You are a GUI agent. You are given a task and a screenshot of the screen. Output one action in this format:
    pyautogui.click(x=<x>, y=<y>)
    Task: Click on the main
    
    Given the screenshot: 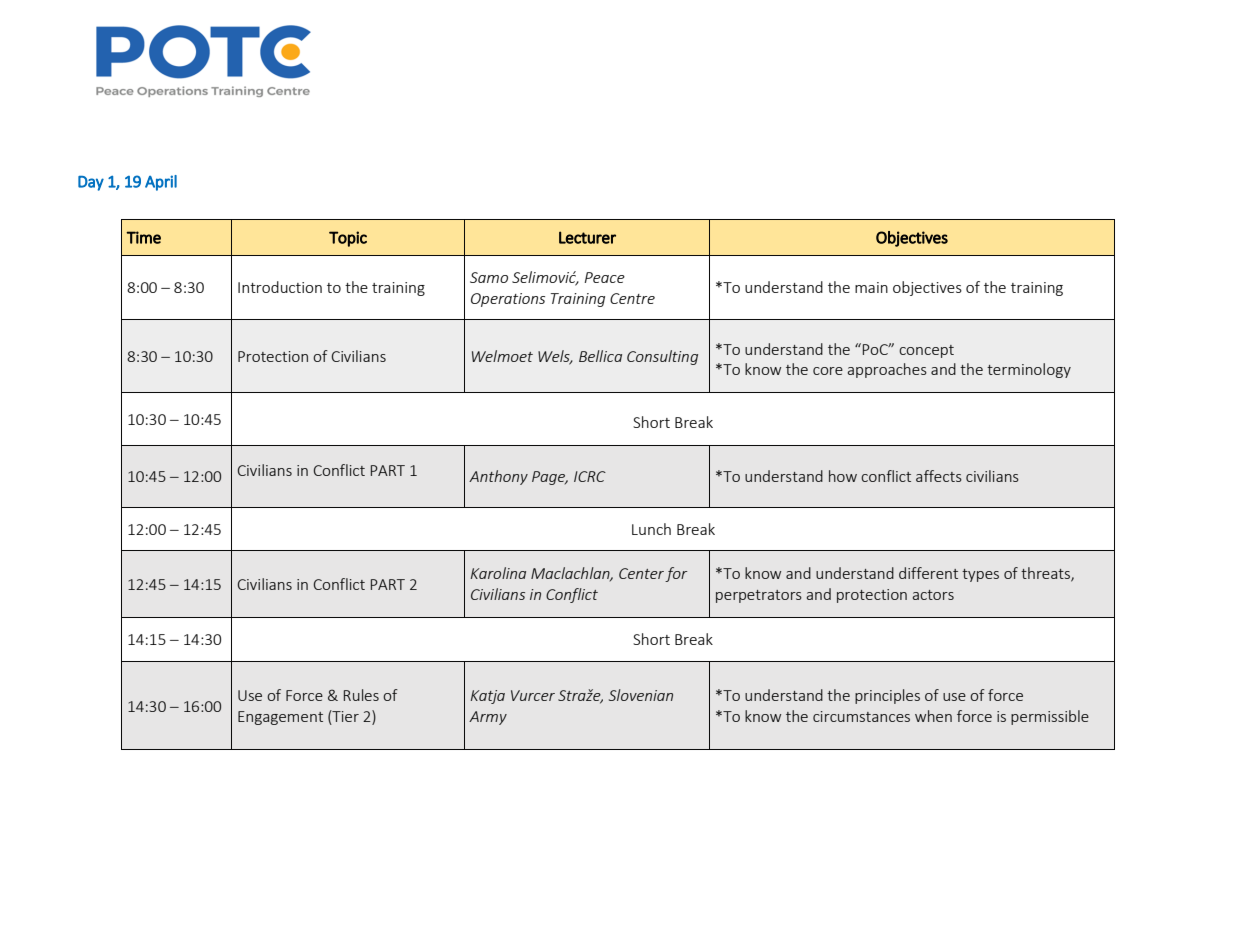 What is the action you would take?
    pyautogui.click(x=871, y=287)
